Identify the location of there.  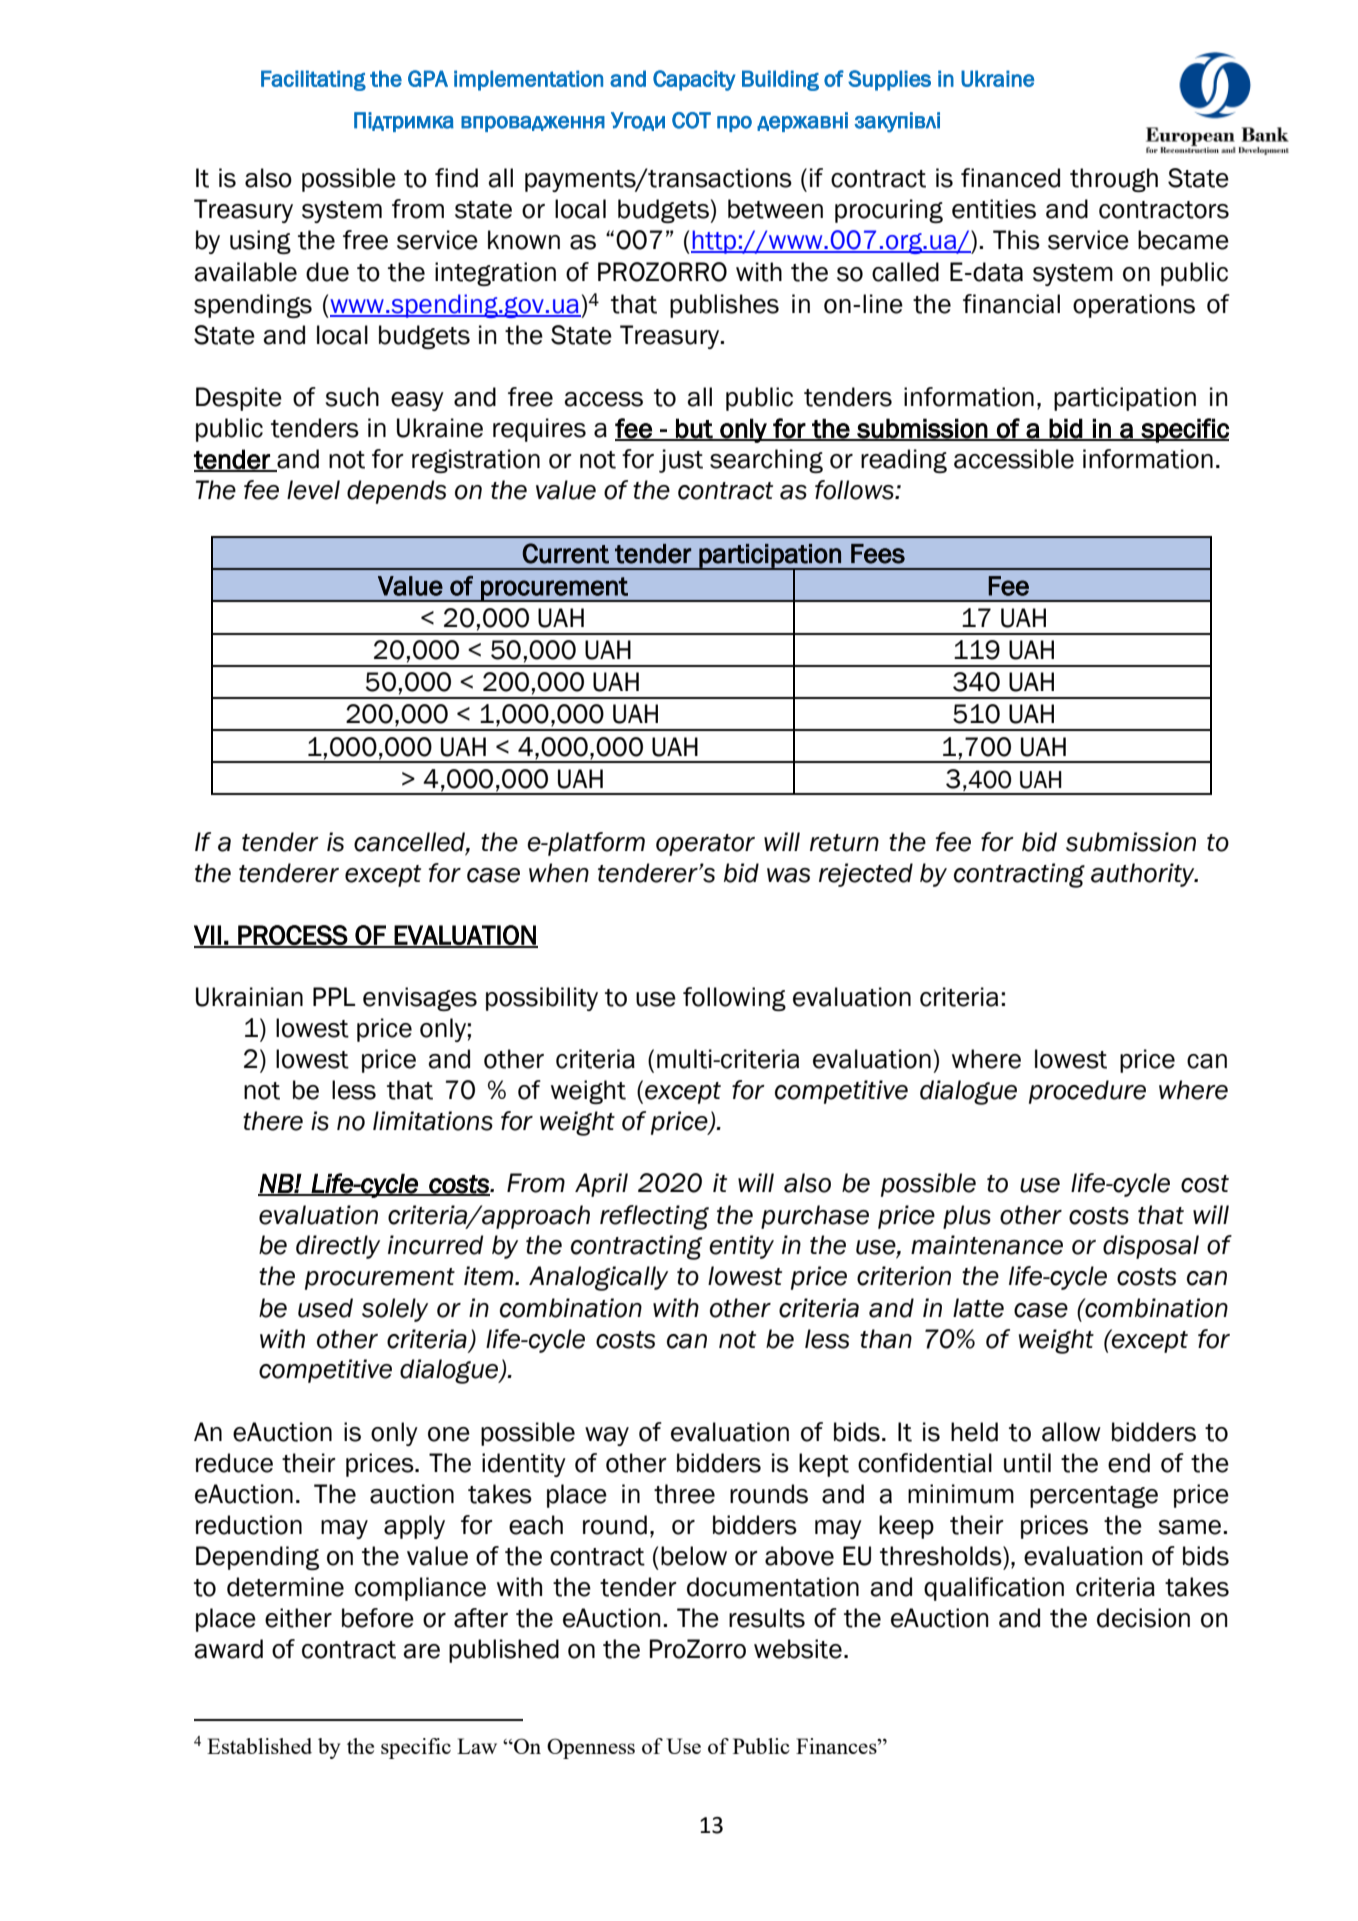
(273, 1121).
